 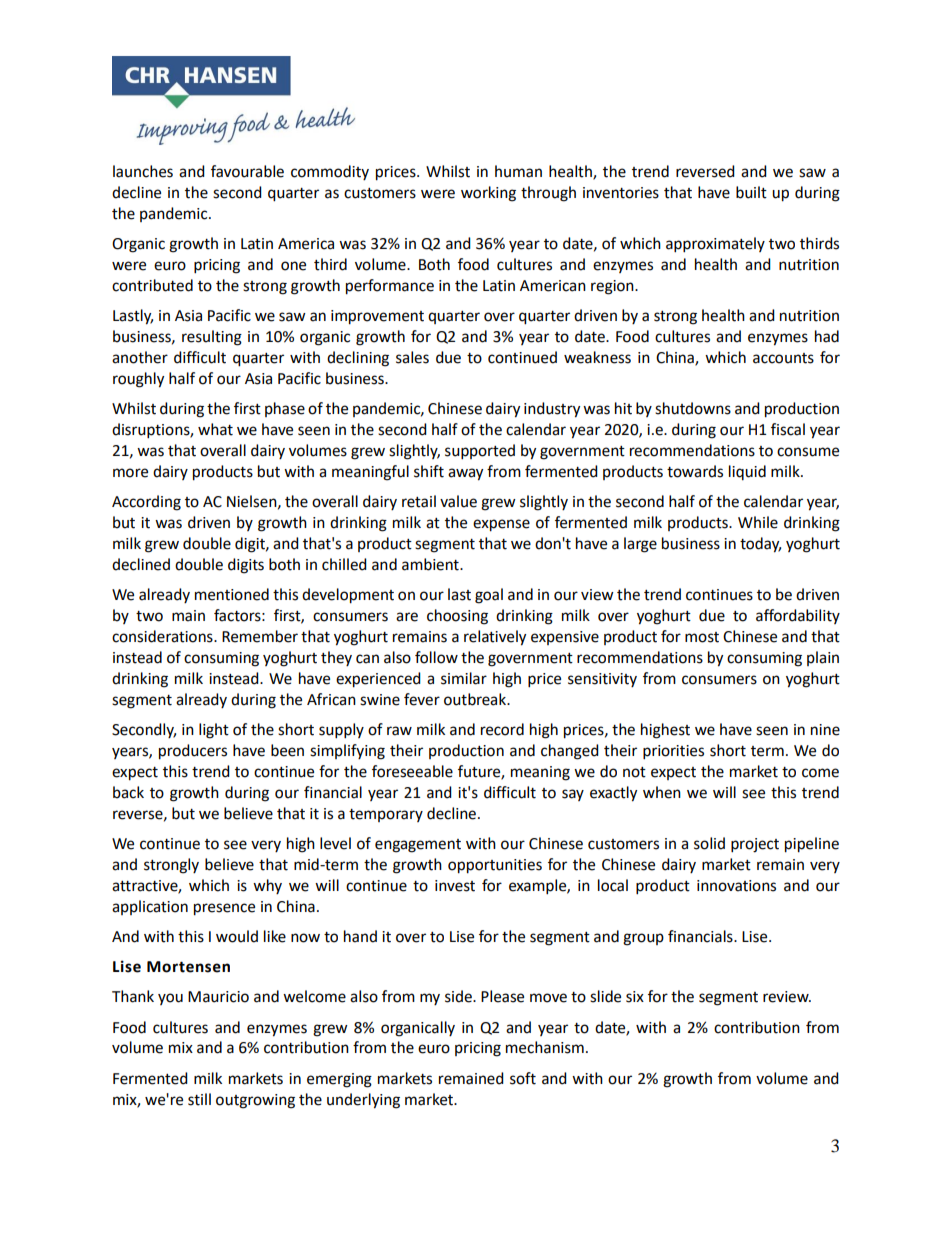 I want to click on six, so click(x=635, y=997).
